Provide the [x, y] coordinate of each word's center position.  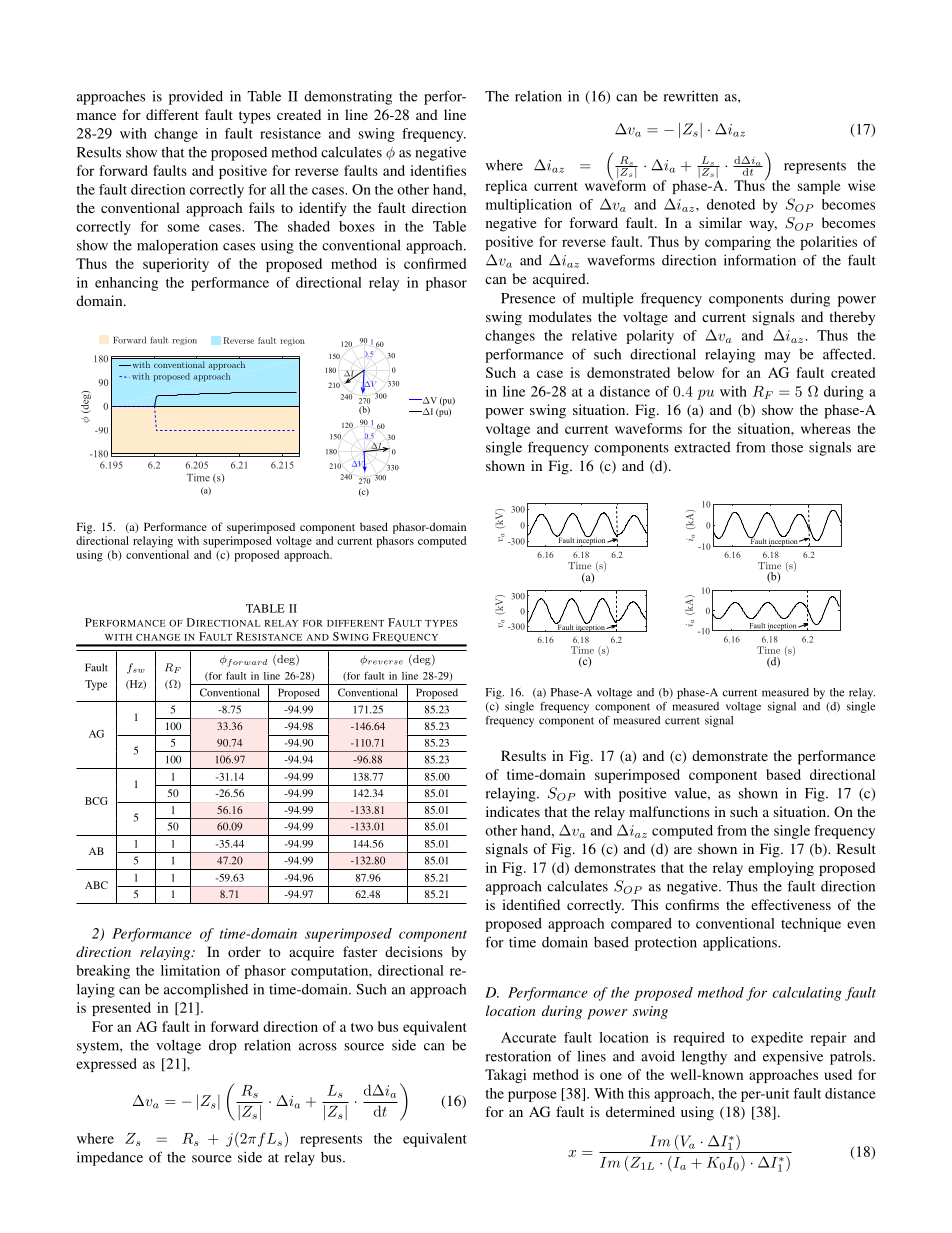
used [838, 1074]
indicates [513, 811]
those [787, 447]
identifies [438, 170]
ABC [96, 885]
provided [196, 97]
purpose [532, 1096]
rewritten [691, 96]
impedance [110, 1158]
